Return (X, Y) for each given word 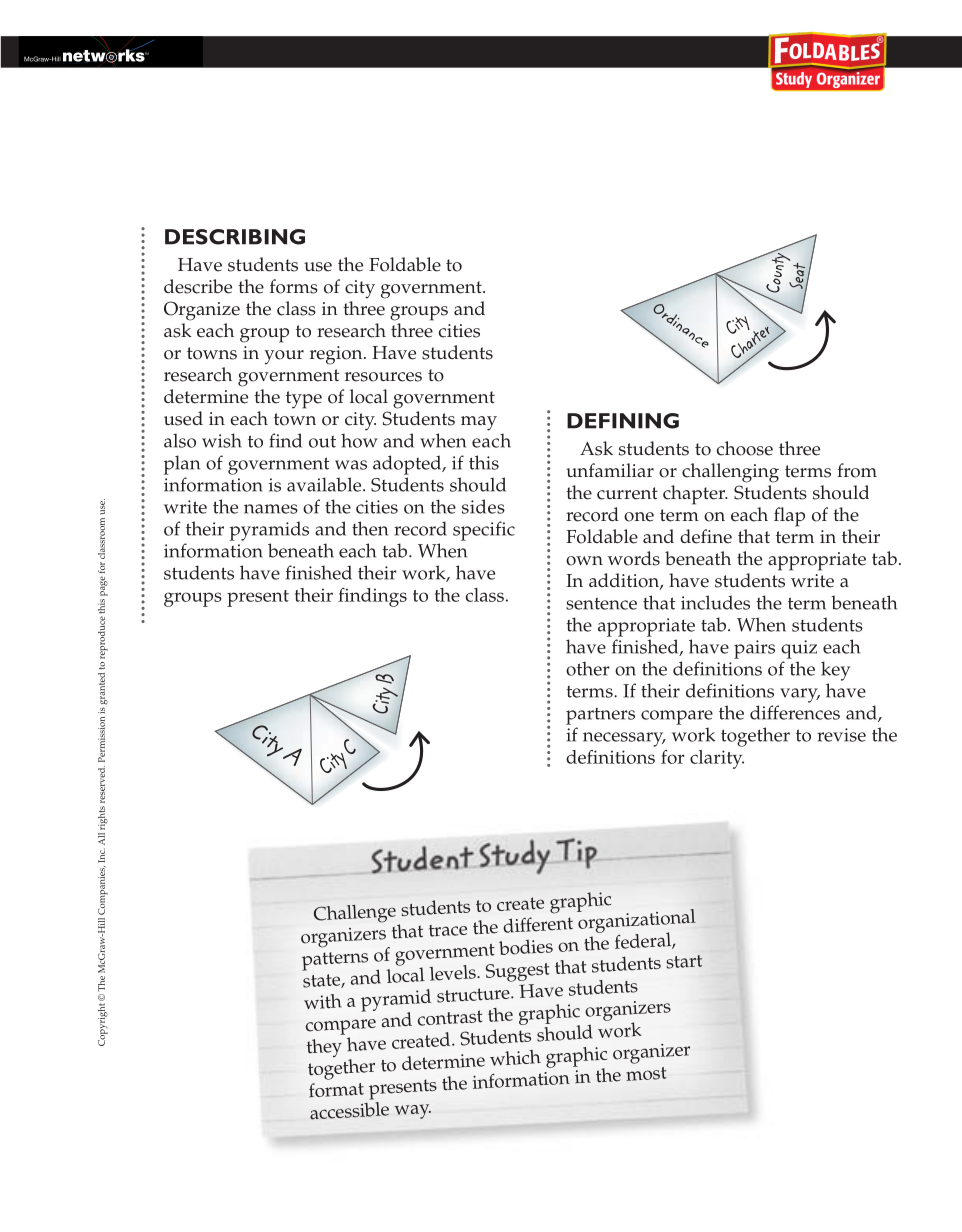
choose (745, 448)
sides (483, 506)
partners (600, 716)
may (479, 423)
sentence (601, 603)
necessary (624, 739)
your (284, 357)
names (271, 509)
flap (789, 517)
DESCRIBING (235, 237)
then (370, 528)
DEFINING (623, 421)
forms (294, 286)
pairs (754, 649)
